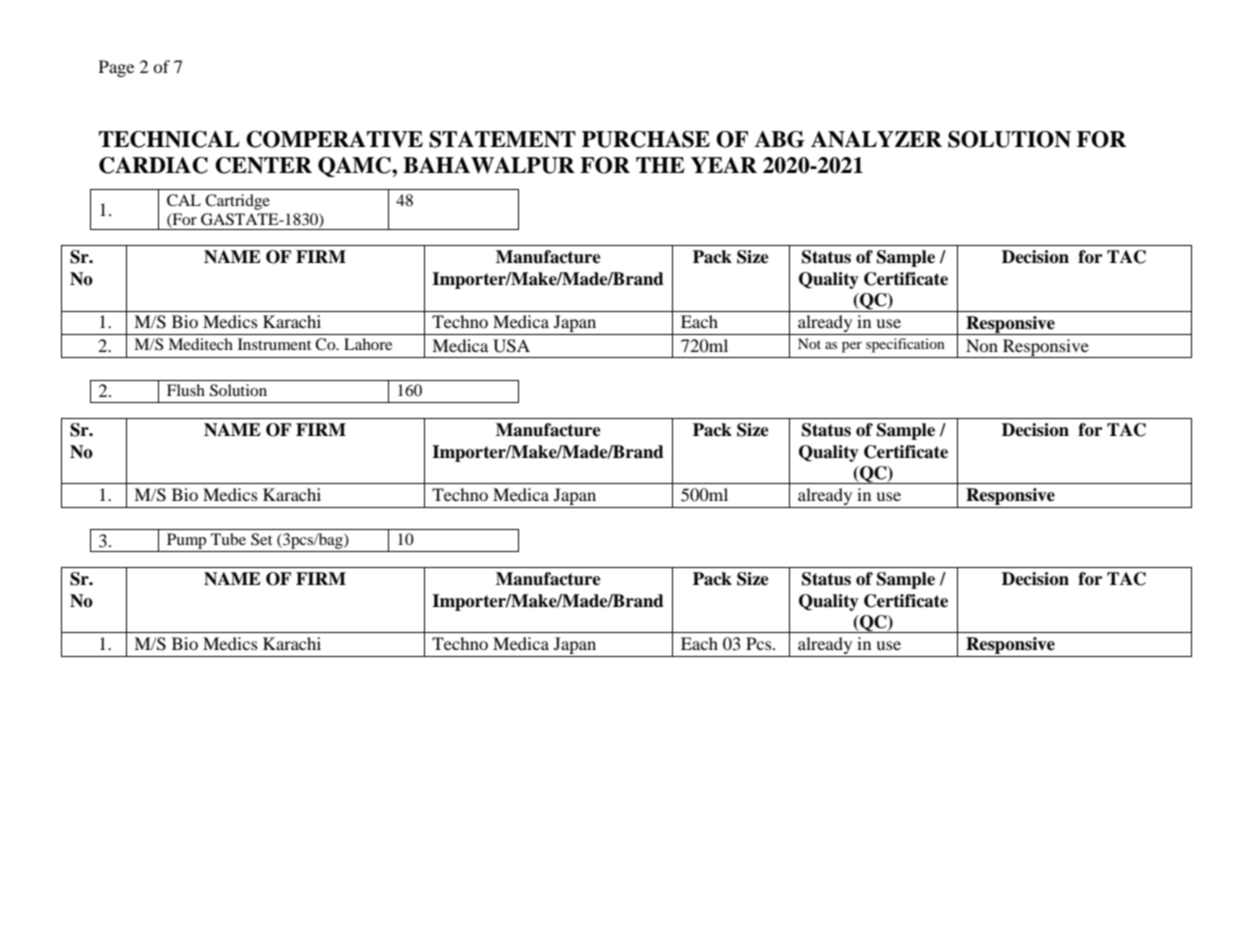 The image size is (1233, 952). I want to click on Meditech, so click(200, 344).
